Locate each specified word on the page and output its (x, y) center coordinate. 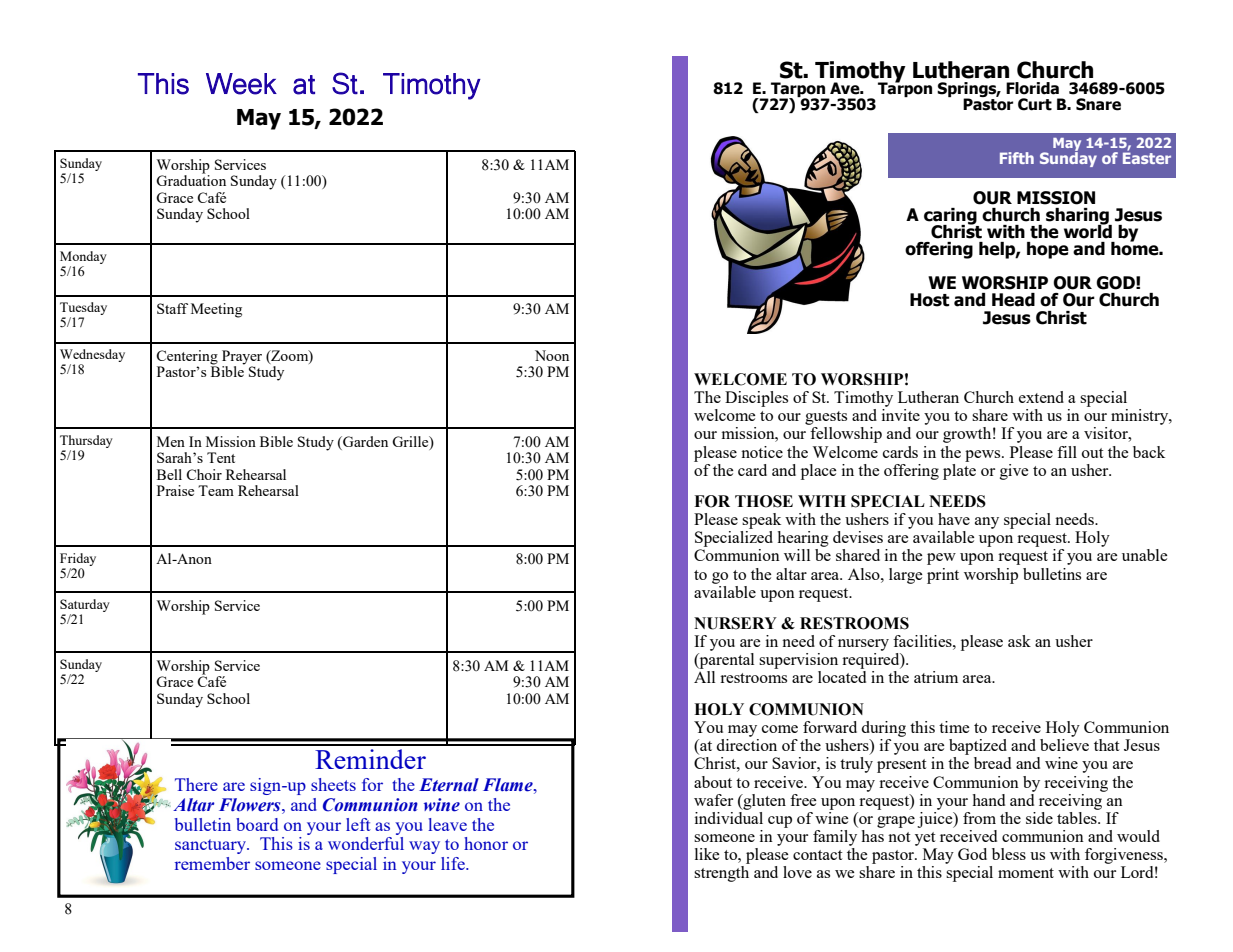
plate (959, 470)
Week (241, 84)
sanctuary (212, 846)
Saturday (85, 607)
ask (1019, 641)
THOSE (764, 501)
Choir (204, 474)
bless (1009, 854)
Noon (552, 355)
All (704, 677)
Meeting (216, 310)
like (707, 854)
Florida (1032, 88)
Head (1013, 300)
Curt (1035, 104)
